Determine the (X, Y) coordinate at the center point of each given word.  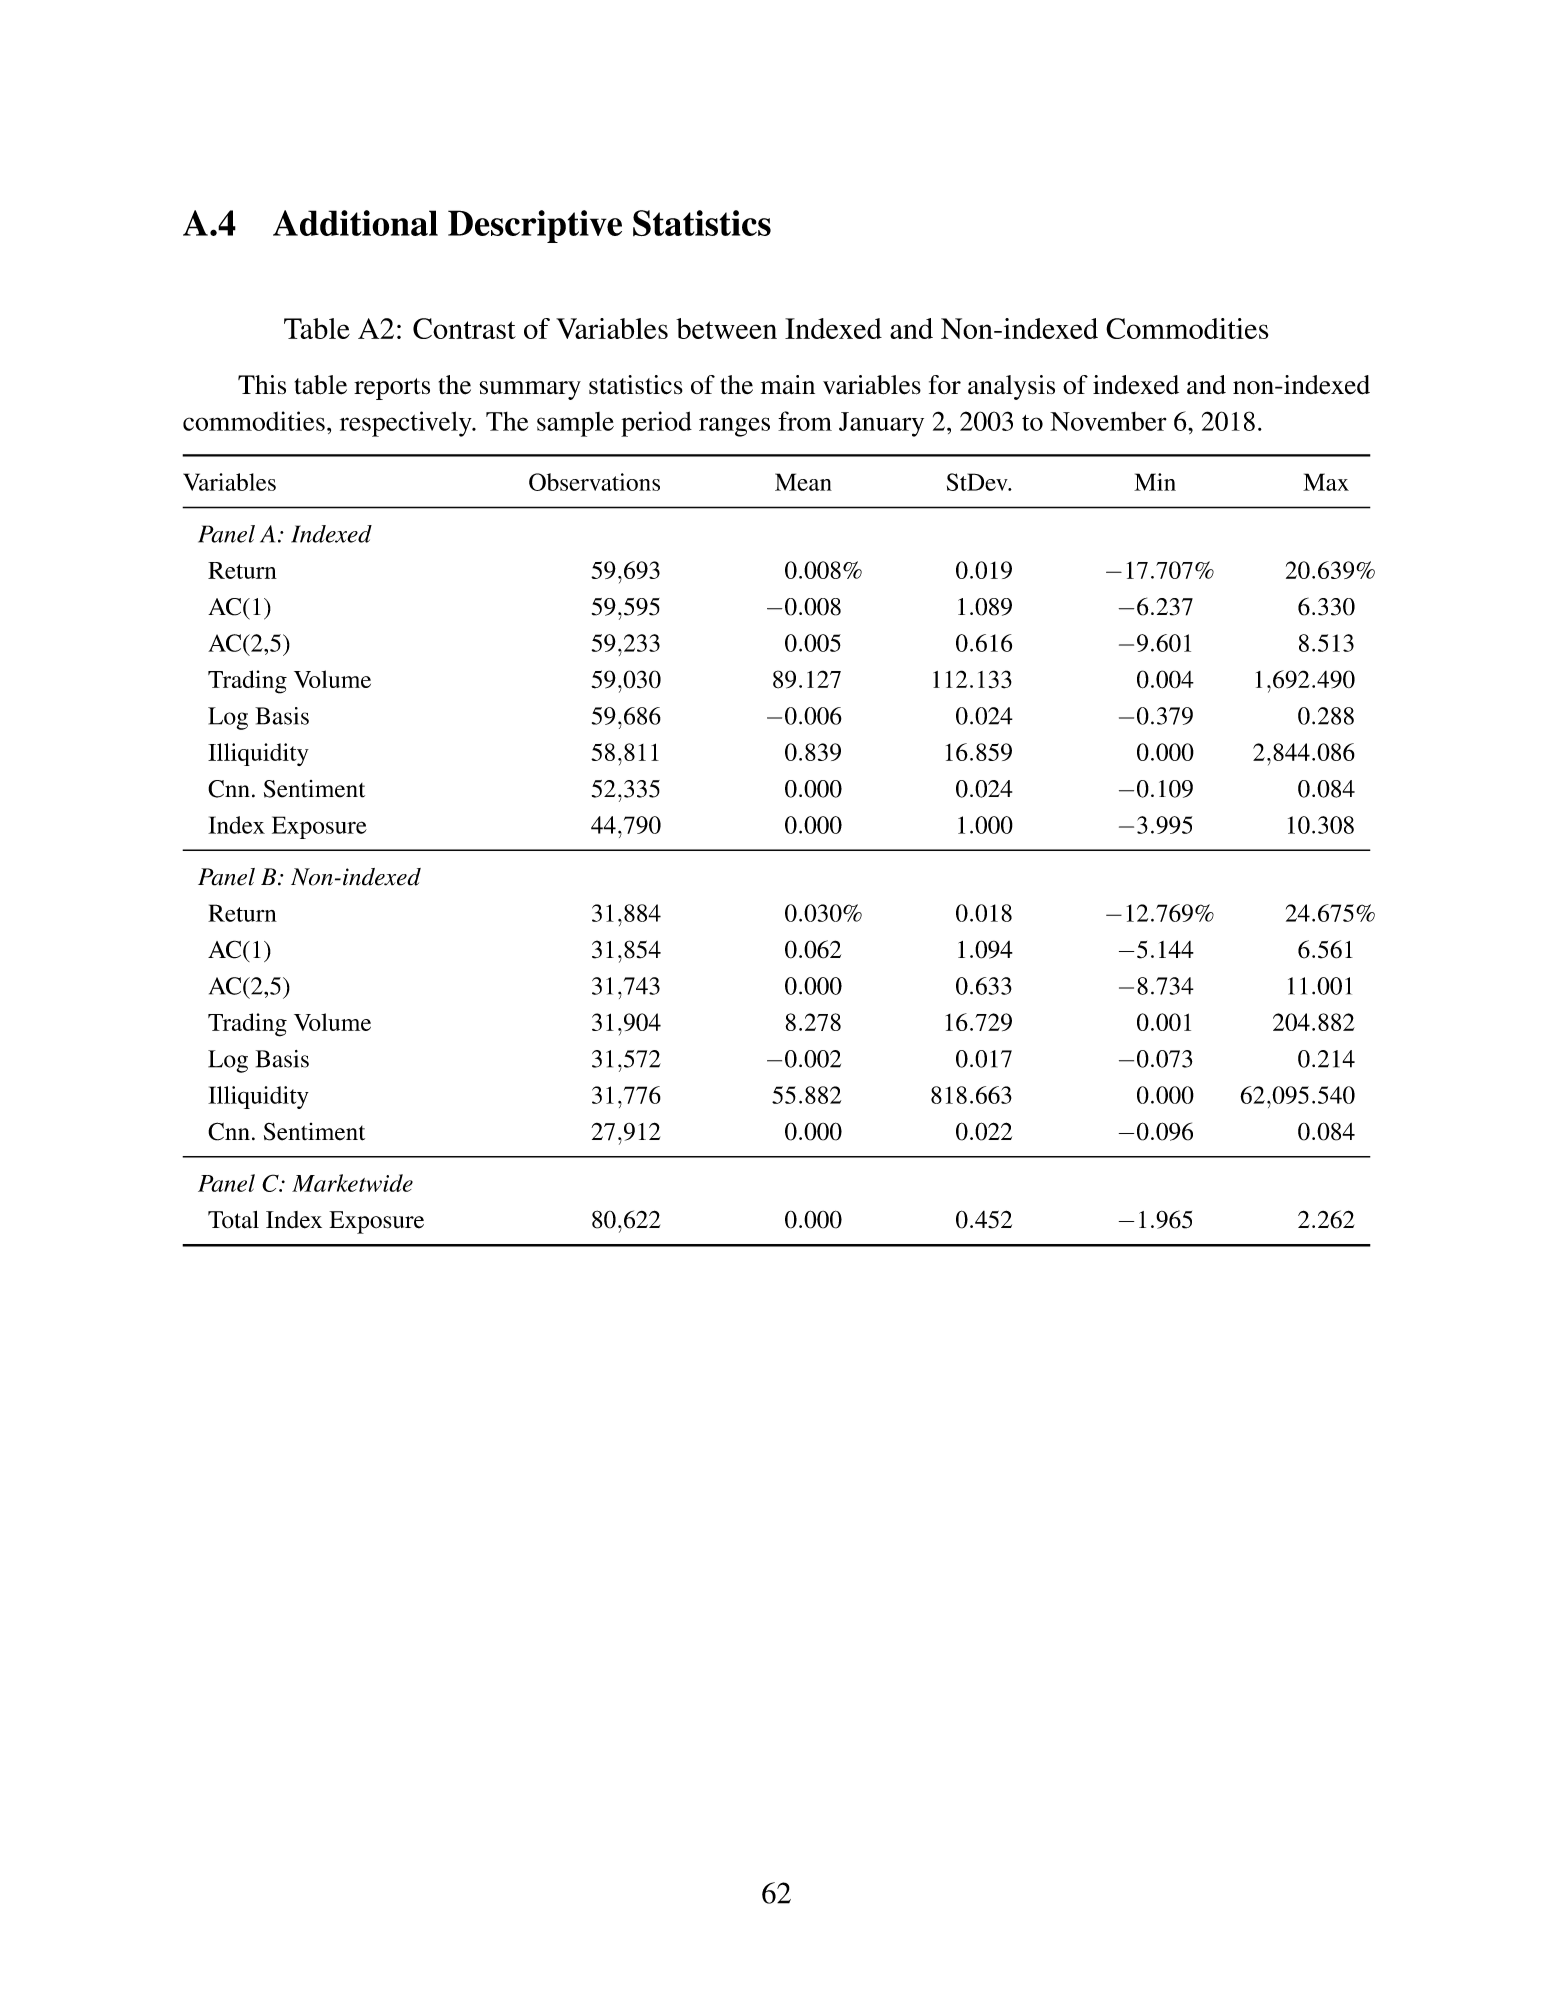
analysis (1011, 387)
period (656, 424)
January (881, 424)
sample (575, 424)
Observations (594, 482)
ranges (734, 427)
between (726, 328)
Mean (803, 482)
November (1108, 421)
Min (1155, 482)
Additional (355, 223)
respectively (407, 424)
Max (1326, 482)
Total (233, 1220)
